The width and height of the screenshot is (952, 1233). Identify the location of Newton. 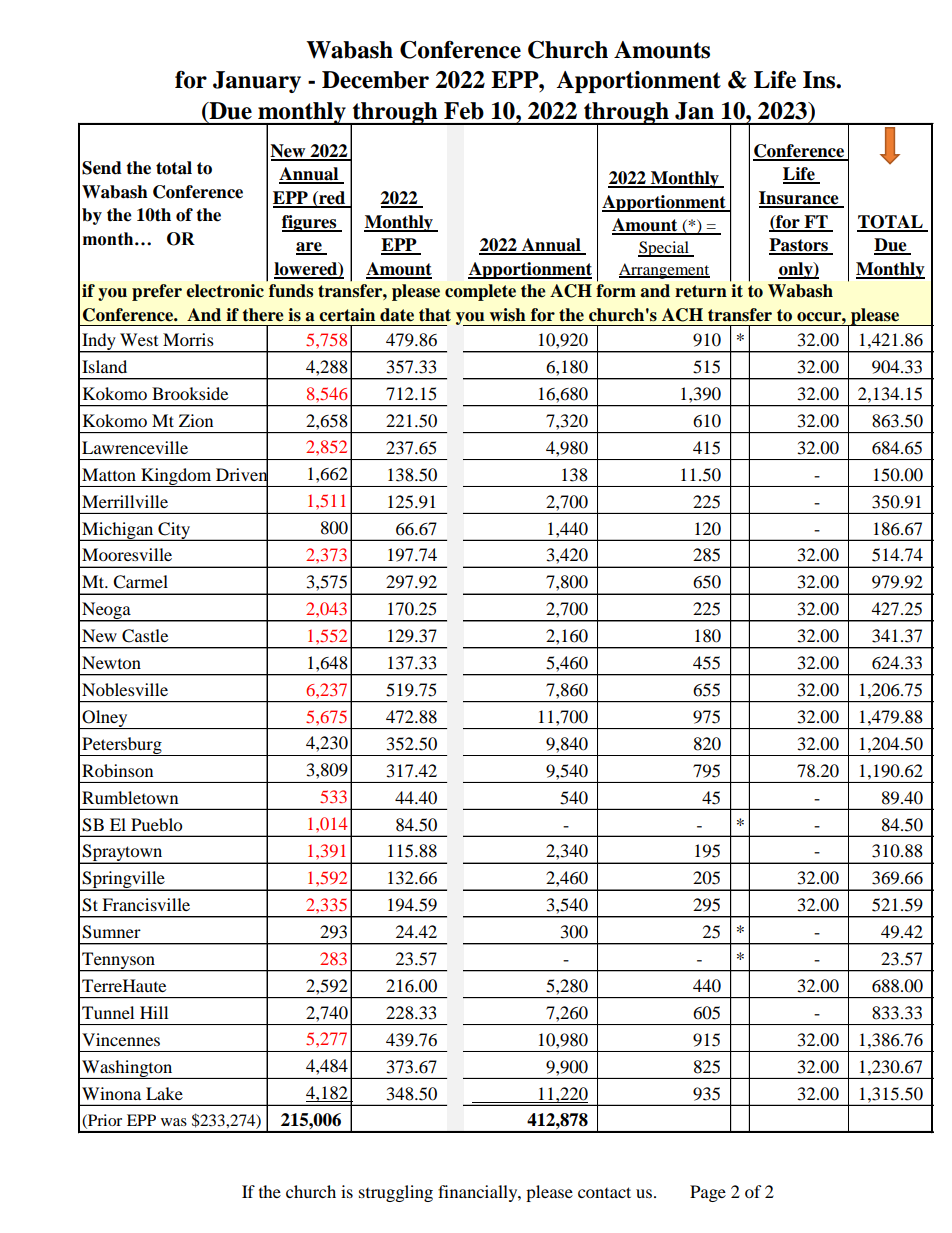
(111, 662).
